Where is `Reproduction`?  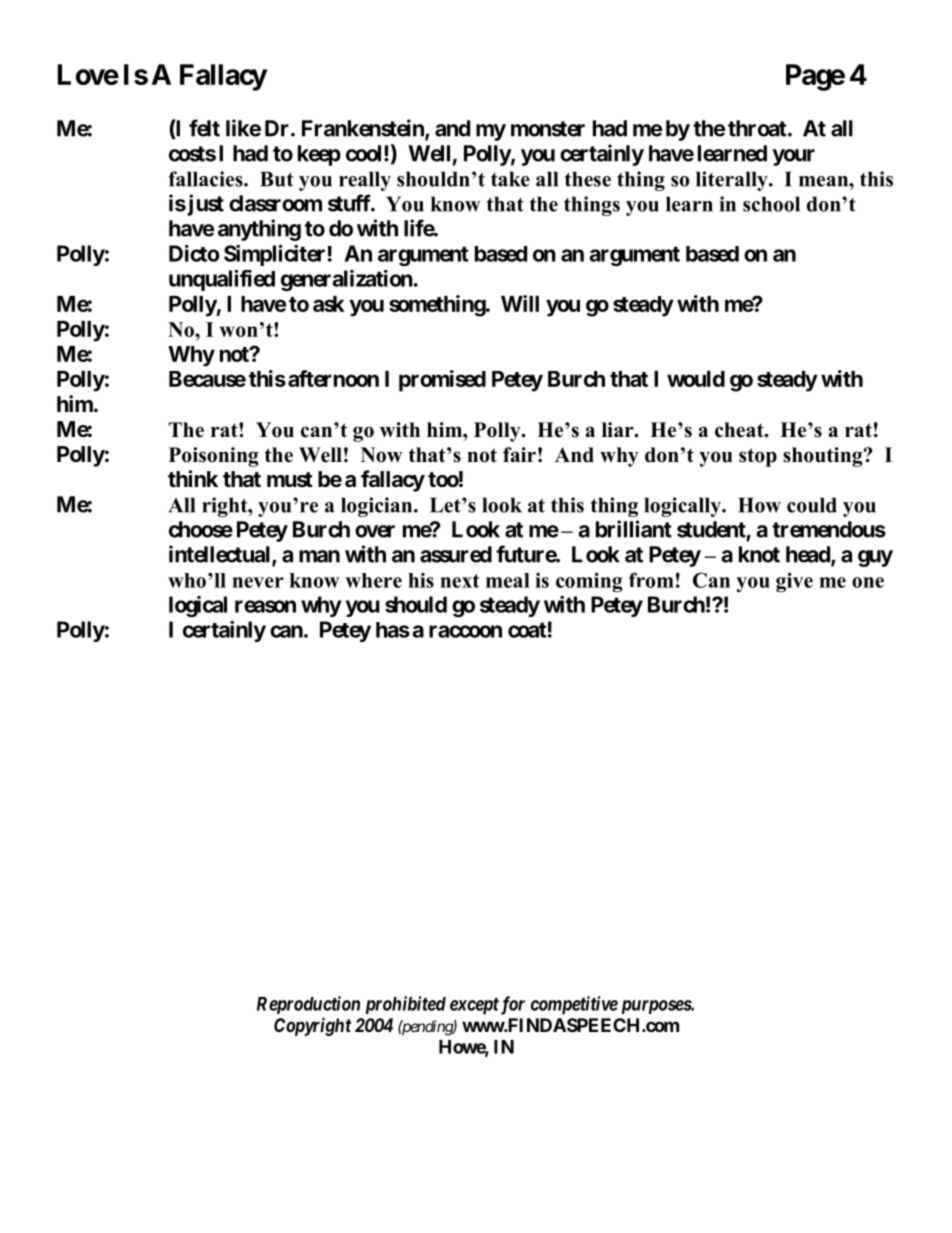
Reproduction is located at coordinates (308, 1005).
